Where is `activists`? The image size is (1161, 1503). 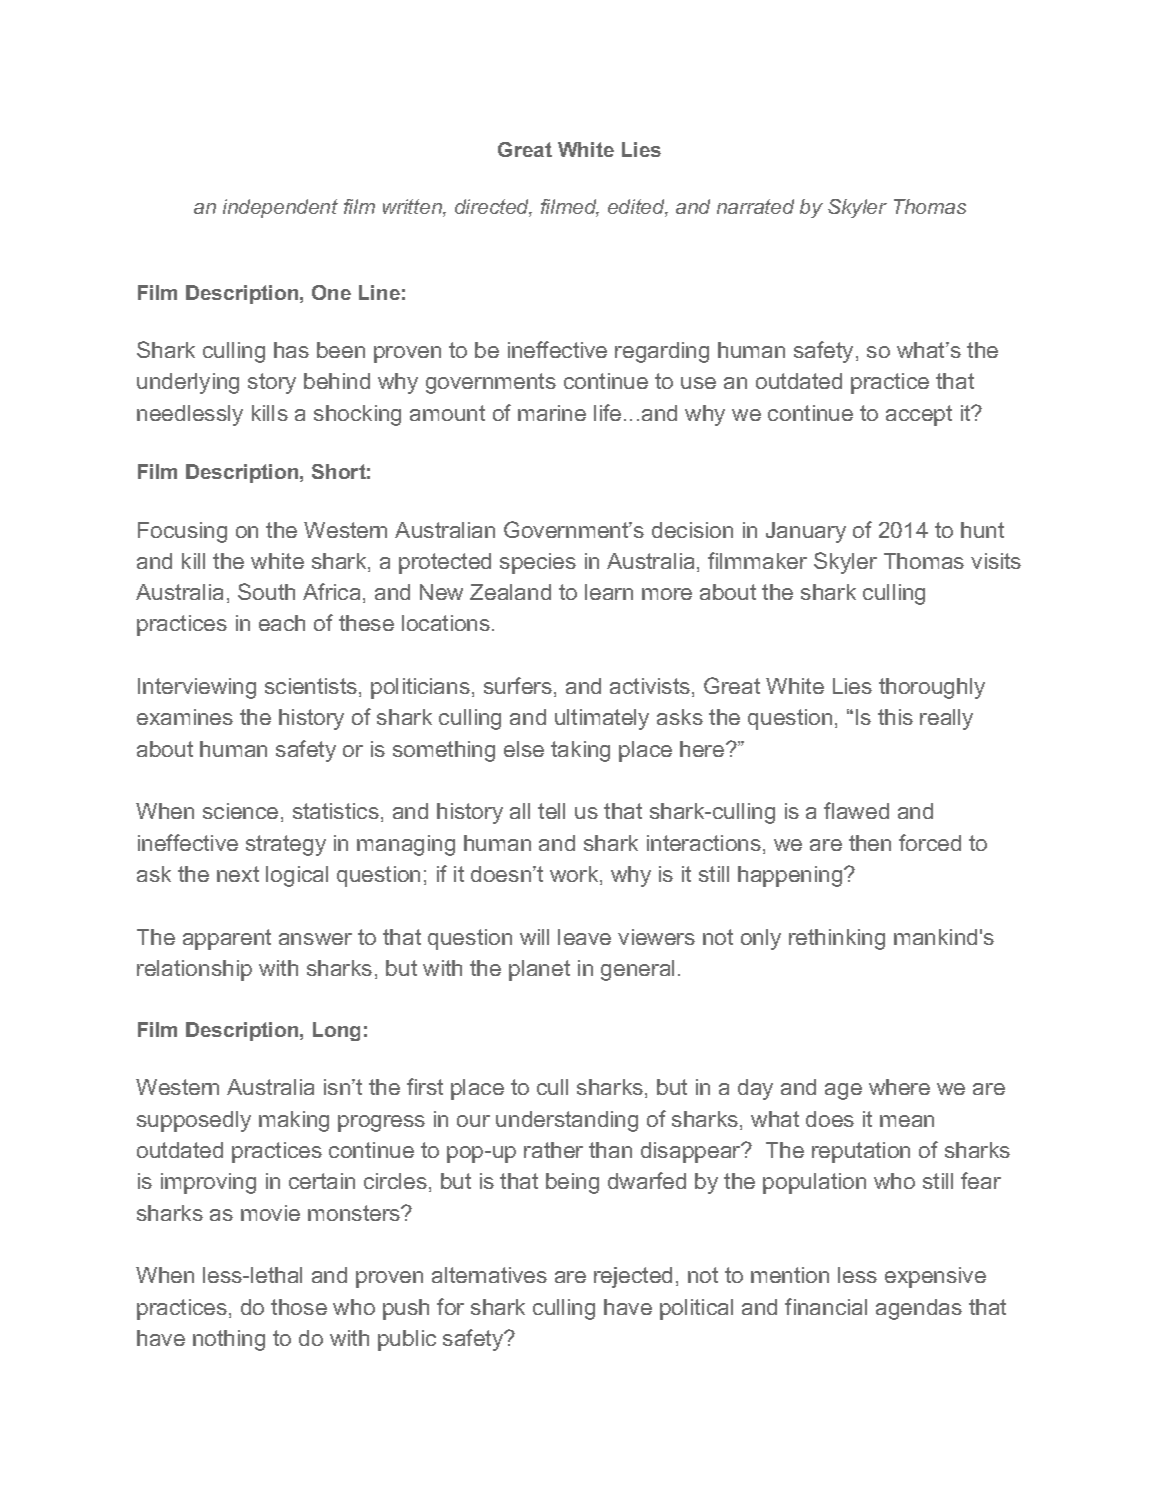 activists is located at coordinates (650, 686).
